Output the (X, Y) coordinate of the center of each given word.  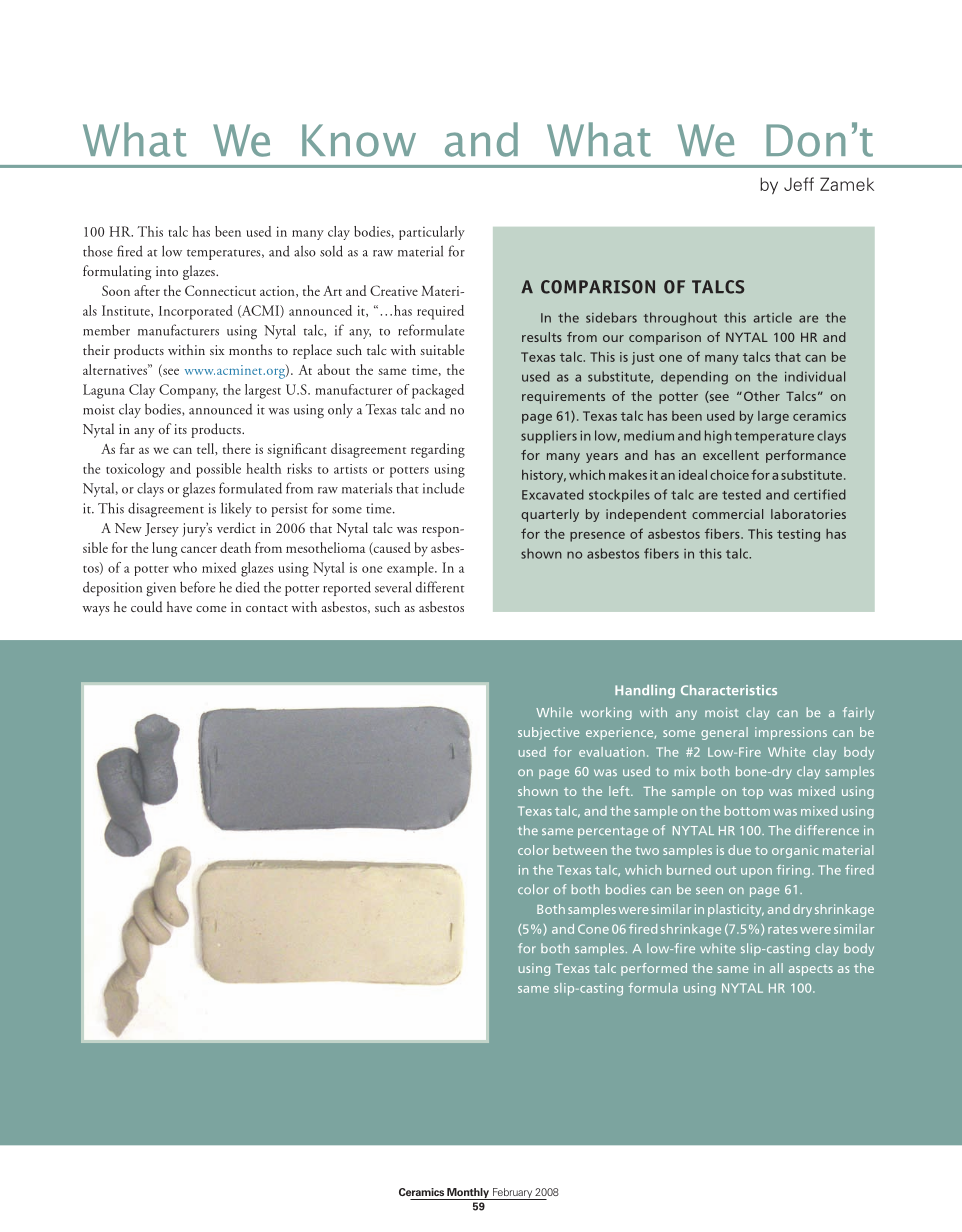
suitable (442, 349)
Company (188, 391)
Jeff (799, 184)
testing (798, 535)
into (167, 271)
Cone (593, 929)
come (211, 609)
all (776, 968)
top (752, 793)
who (185, 567)
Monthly (468, 1194)
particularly (432, 233)
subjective (548, 733)
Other (760, 396)
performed (654, 969)
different (440, 587)
